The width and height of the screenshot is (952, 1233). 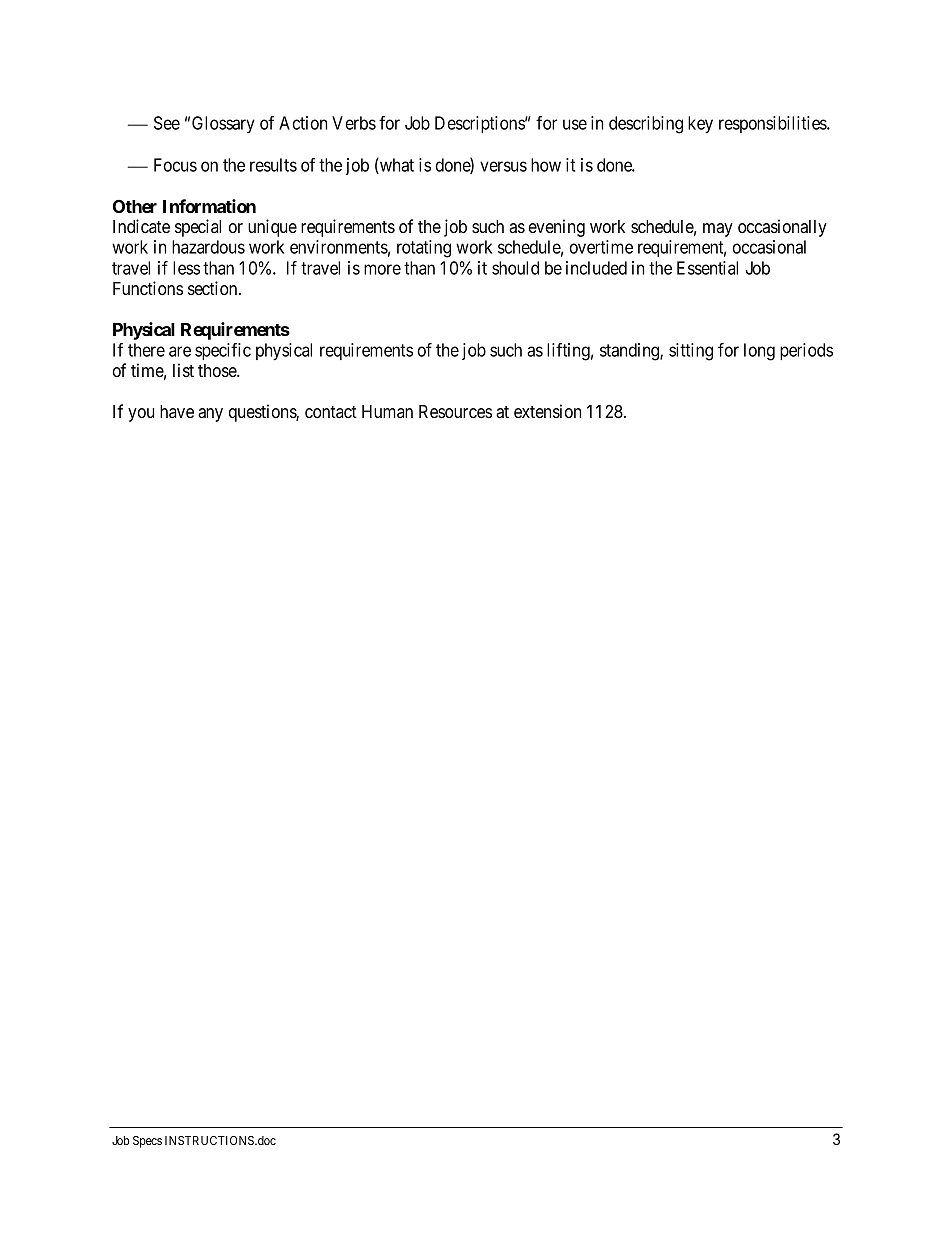 What do you see at coordinates (700, 125) in the screenshot?
I see `key` at bounding box center [700, 125].
